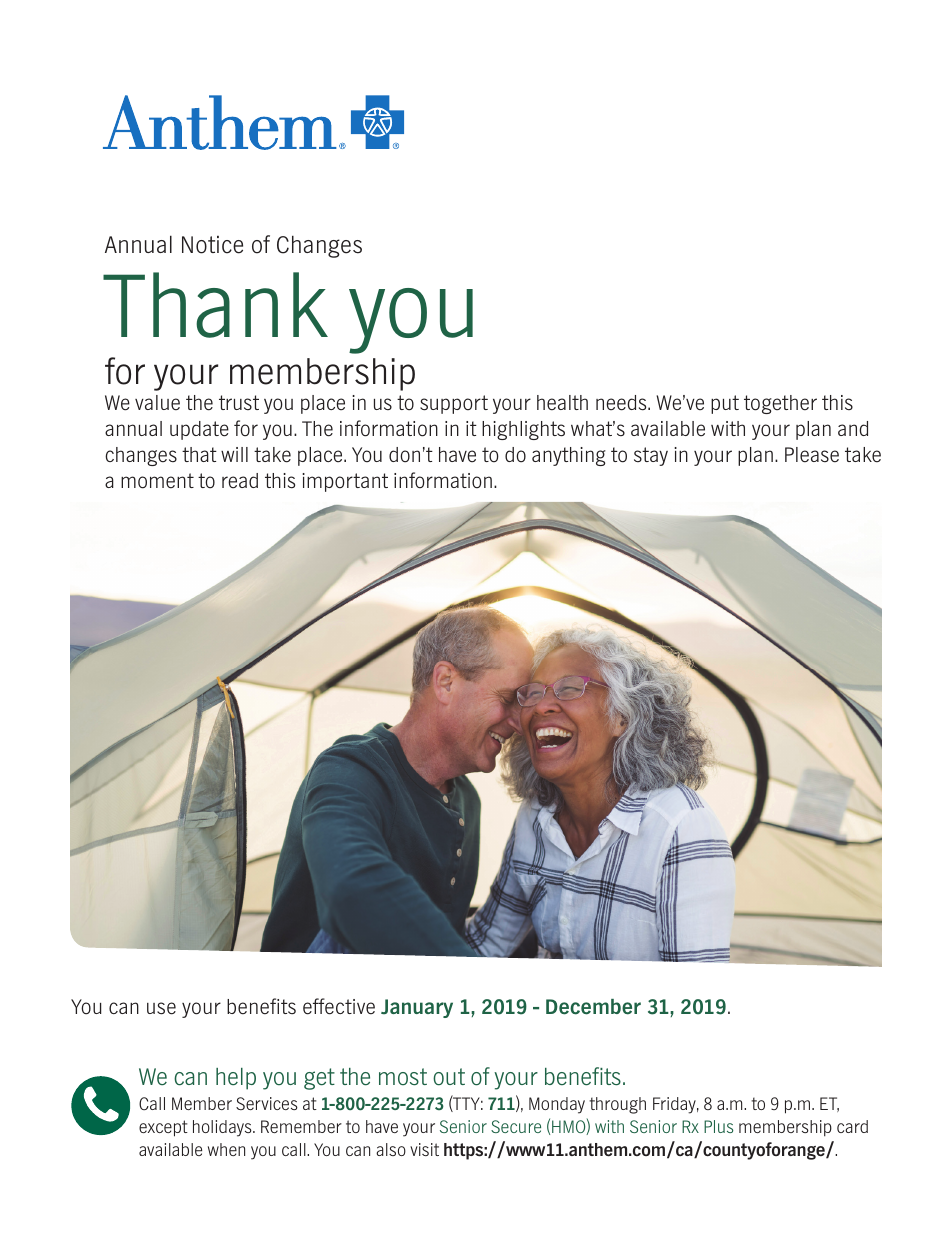 Image resolution: width=952 pixels, height=1233 pixels. Describe the element at coordinates (157, 481) in the screenshot. I see `moment` at that location.
